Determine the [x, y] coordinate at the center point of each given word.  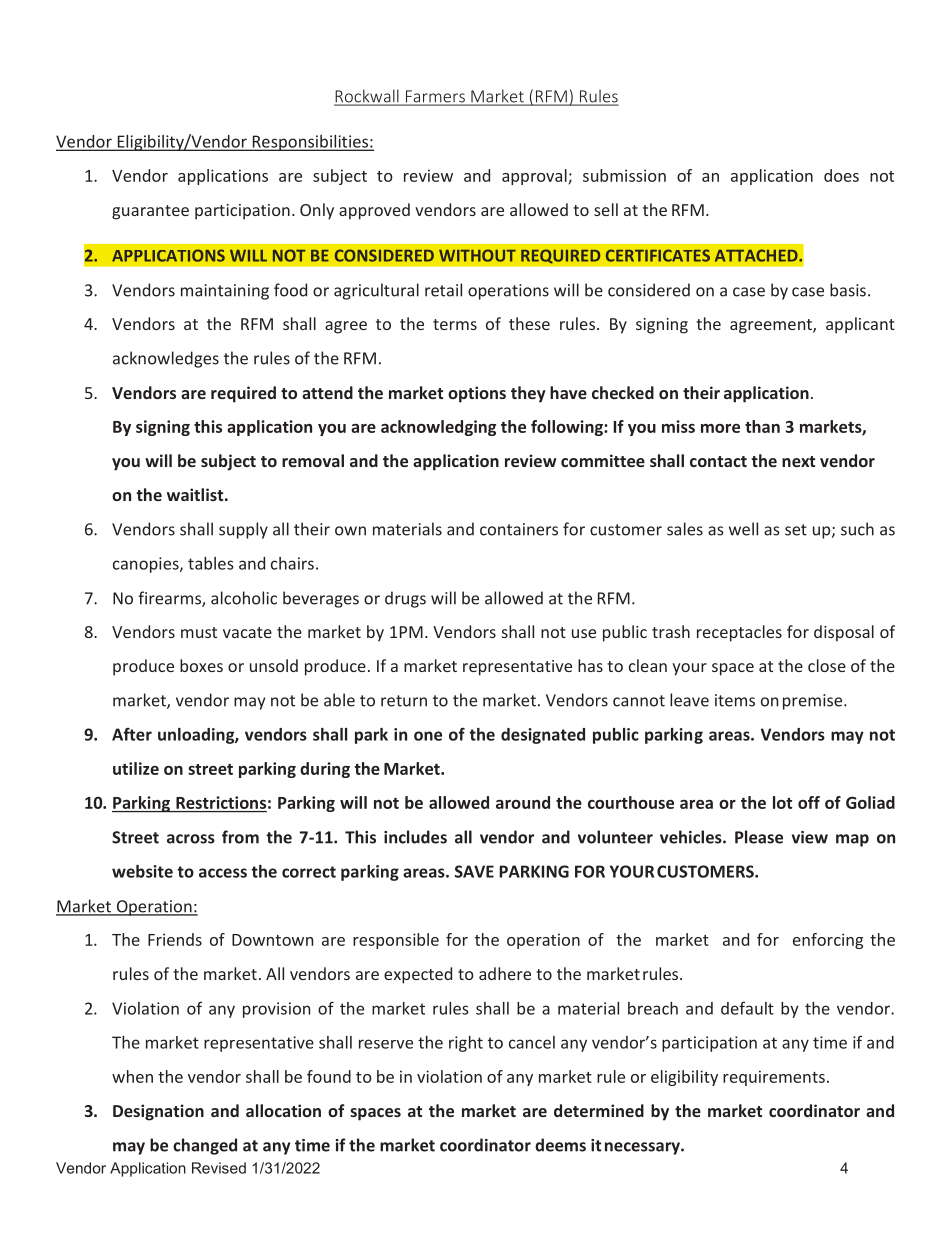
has [590, 665]
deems [560, 1145]
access [223, 873]
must [199, 632]
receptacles [739, 633]
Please [759, 837]
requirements [774, 1078]
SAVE [474, 871]
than [762, 426]
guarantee [150, 212]
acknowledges [166, 359]
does [841, 175]
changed [205, 1146]
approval [535, 177]
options [477, 394]
